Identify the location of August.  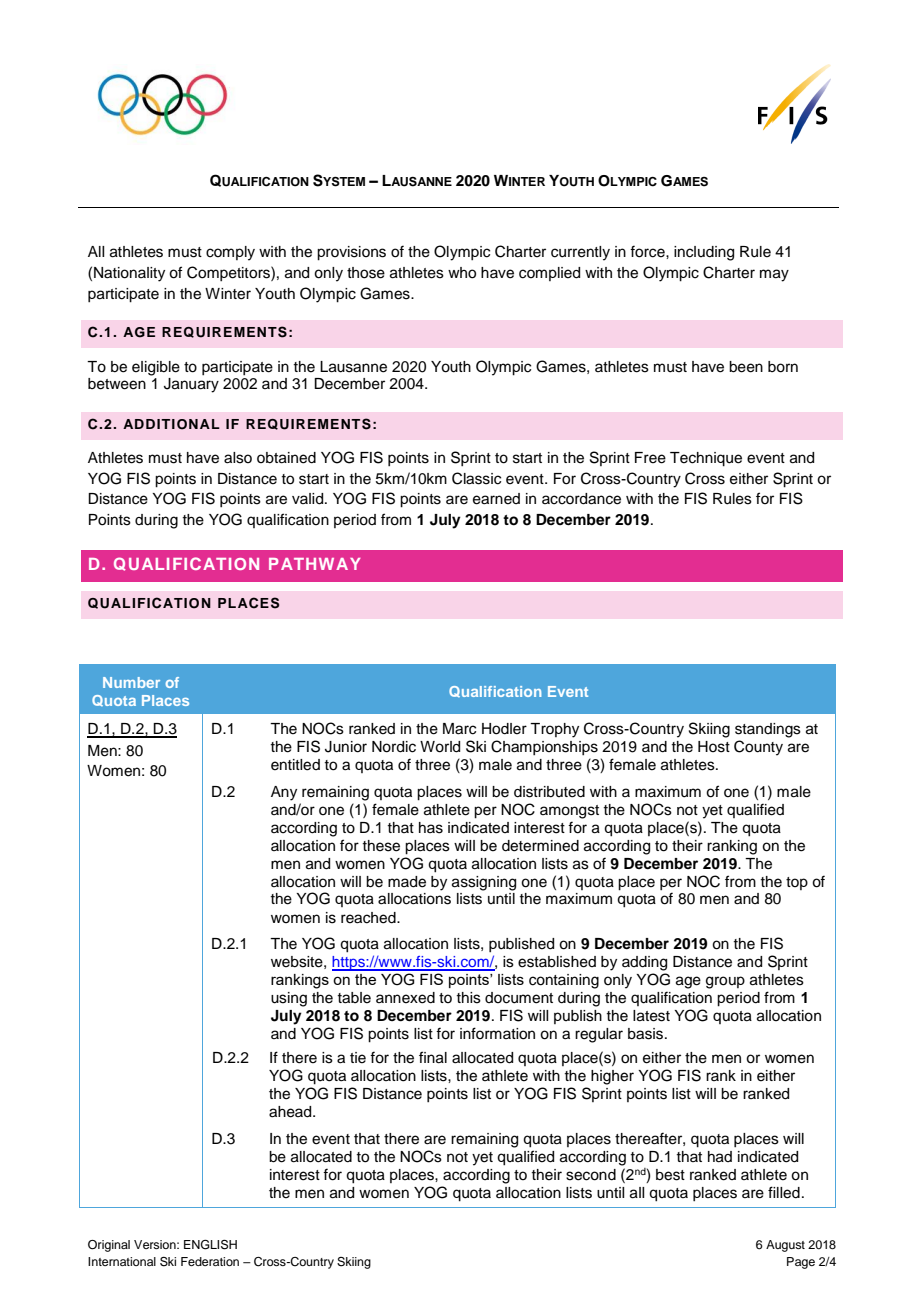
(785, 1246).
